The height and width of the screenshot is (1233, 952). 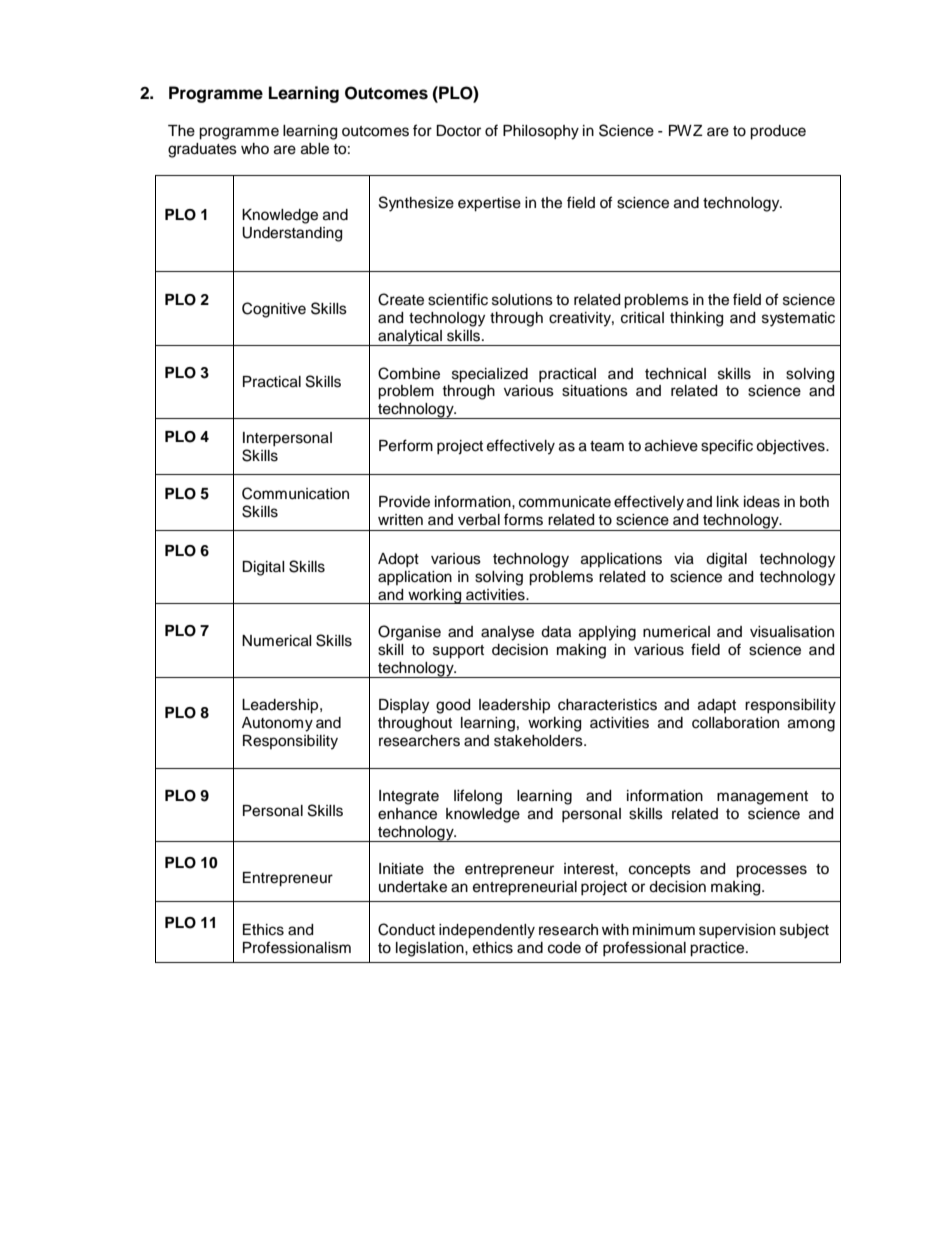 What do you see at coordinates (255, 148) in the screenshot?
I see `who` at bounding box center [255, 148].
